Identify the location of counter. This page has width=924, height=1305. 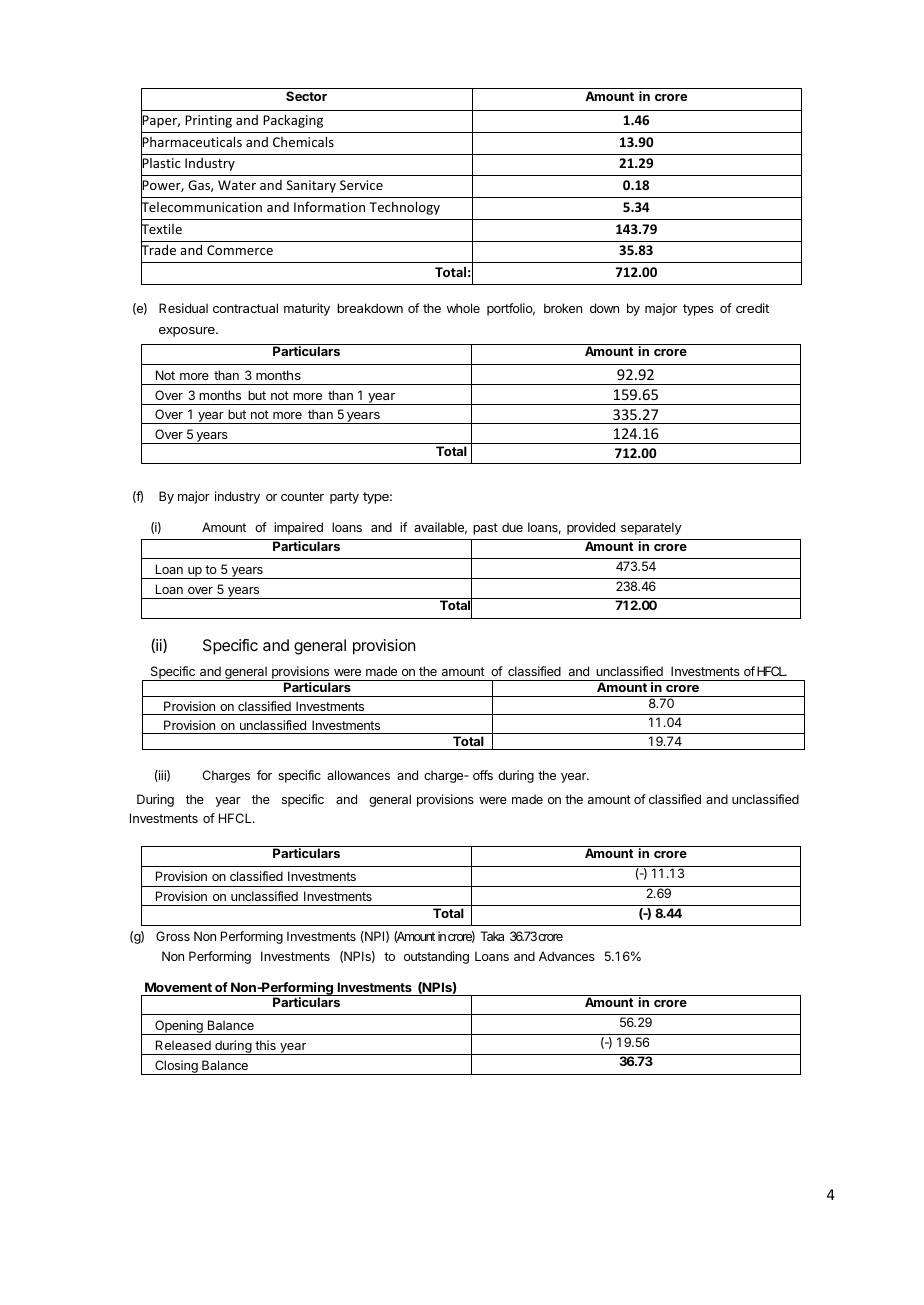
(302, 496).
